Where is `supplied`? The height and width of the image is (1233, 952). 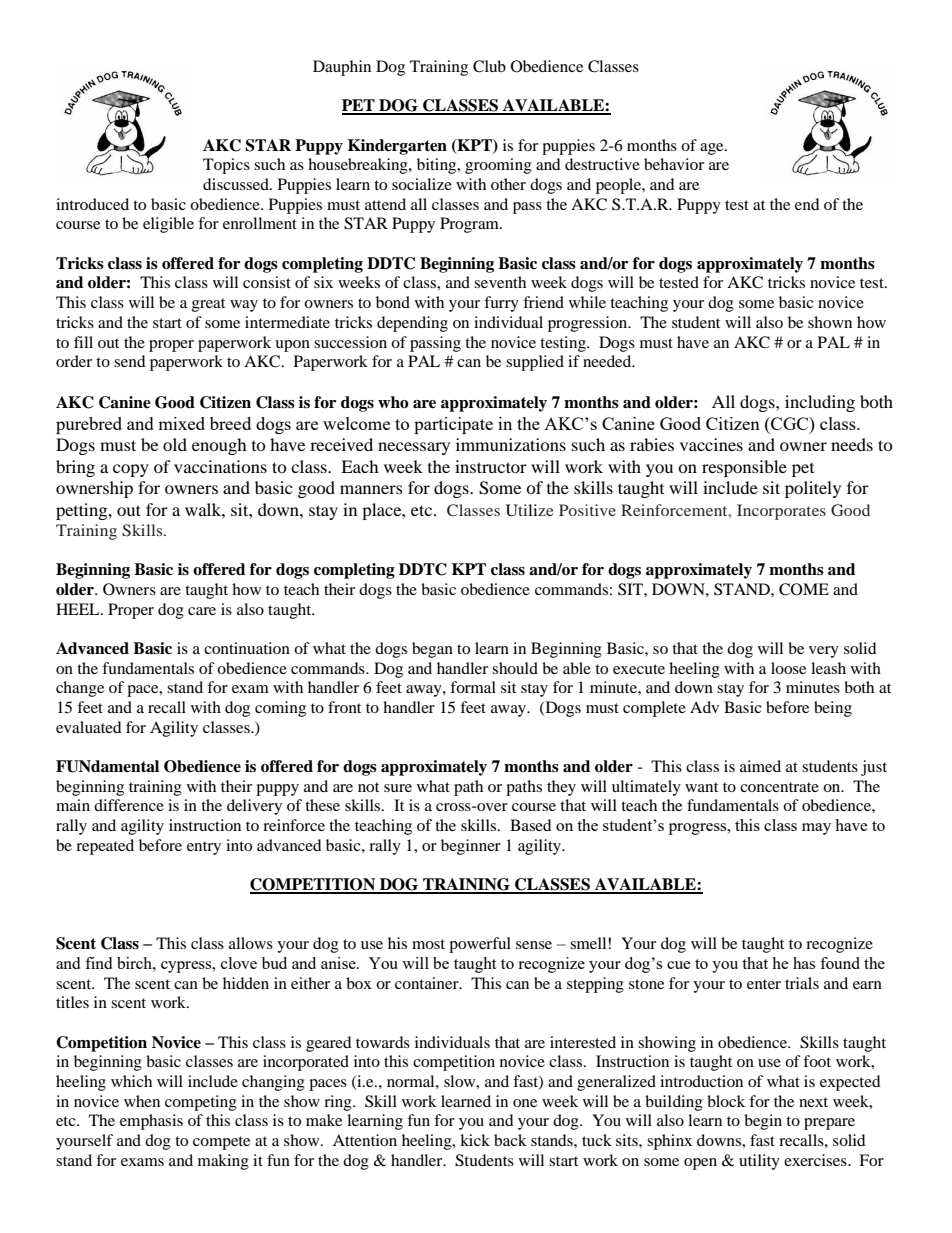
supplied is located at coordinates (535, 363).
